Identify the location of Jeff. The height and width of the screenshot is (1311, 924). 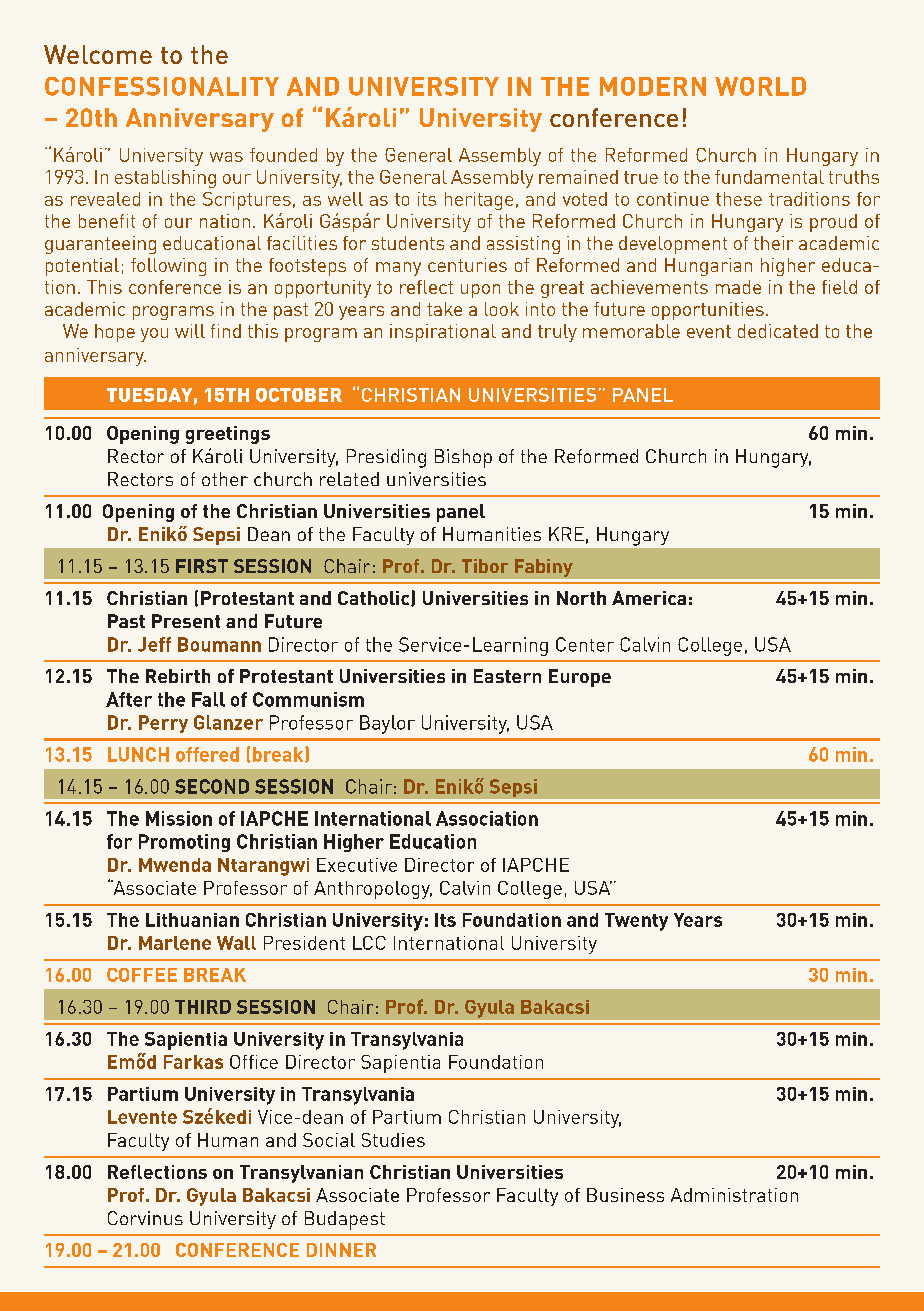
(154, 644).
